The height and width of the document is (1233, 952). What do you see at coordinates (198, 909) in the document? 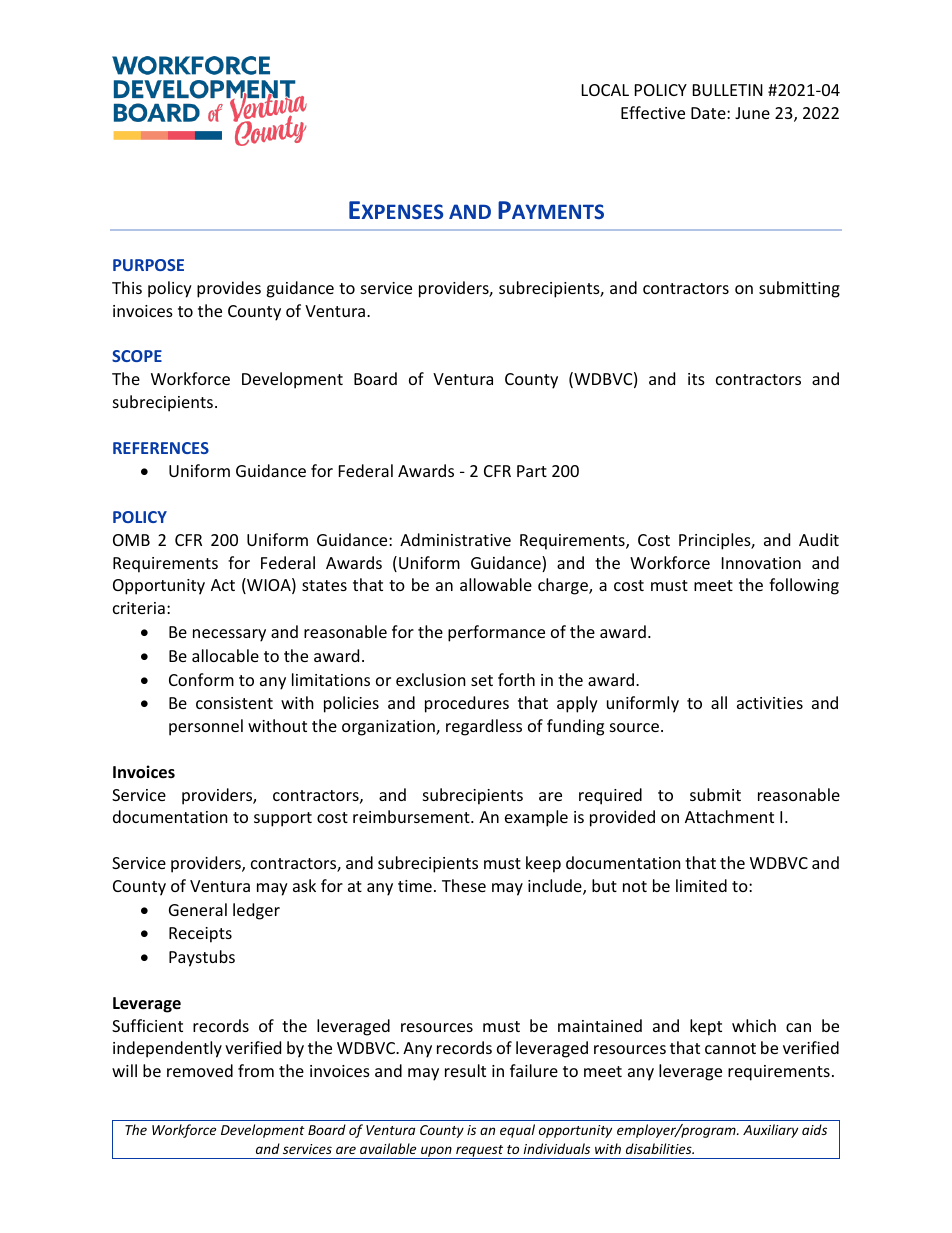
I see `General` at bounding box center [198, 909].
